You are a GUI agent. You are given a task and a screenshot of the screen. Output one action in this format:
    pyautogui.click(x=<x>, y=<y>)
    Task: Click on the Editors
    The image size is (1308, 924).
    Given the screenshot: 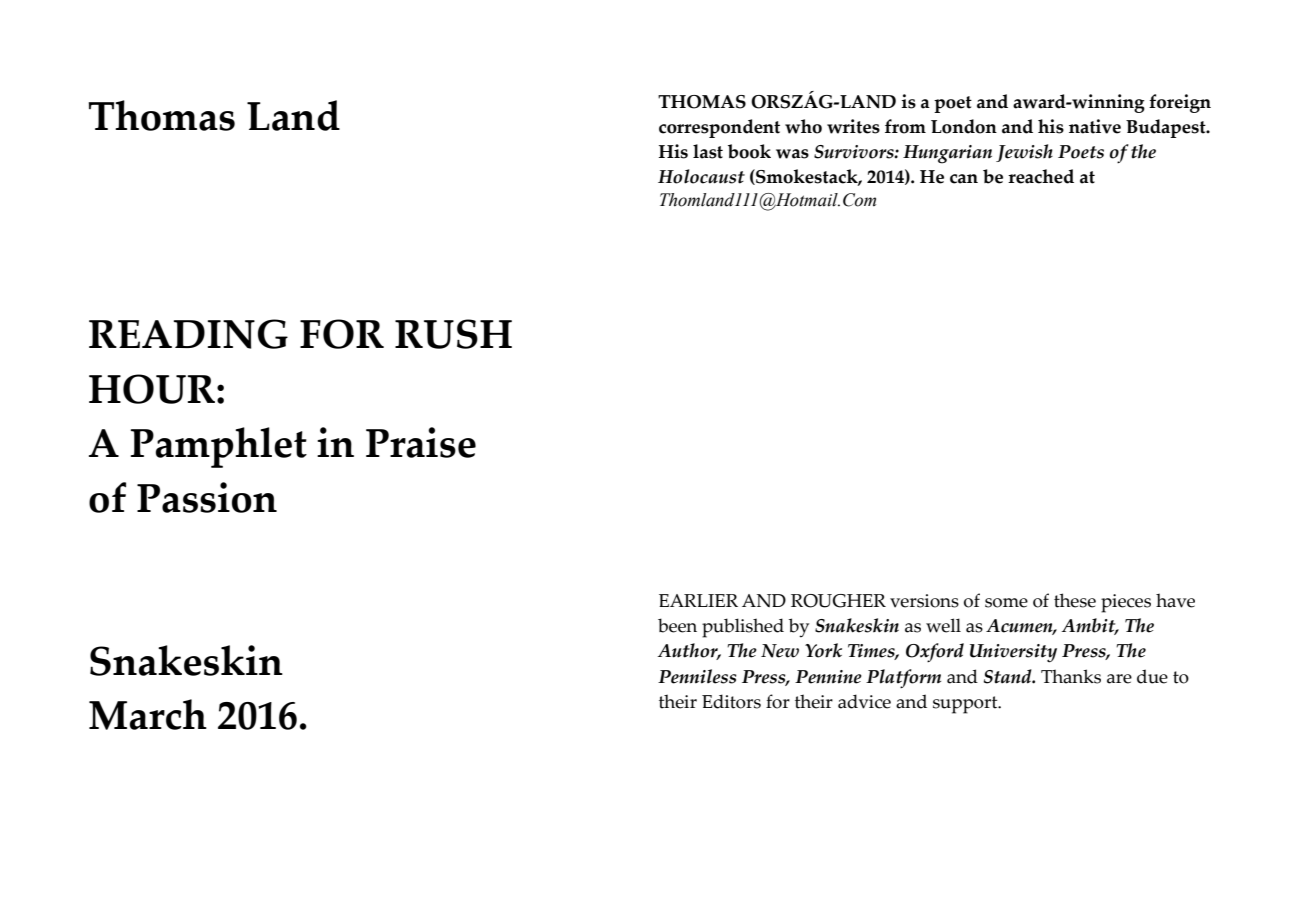 What is the action you would take?
    pyautogui.click(x=731, y=701)
